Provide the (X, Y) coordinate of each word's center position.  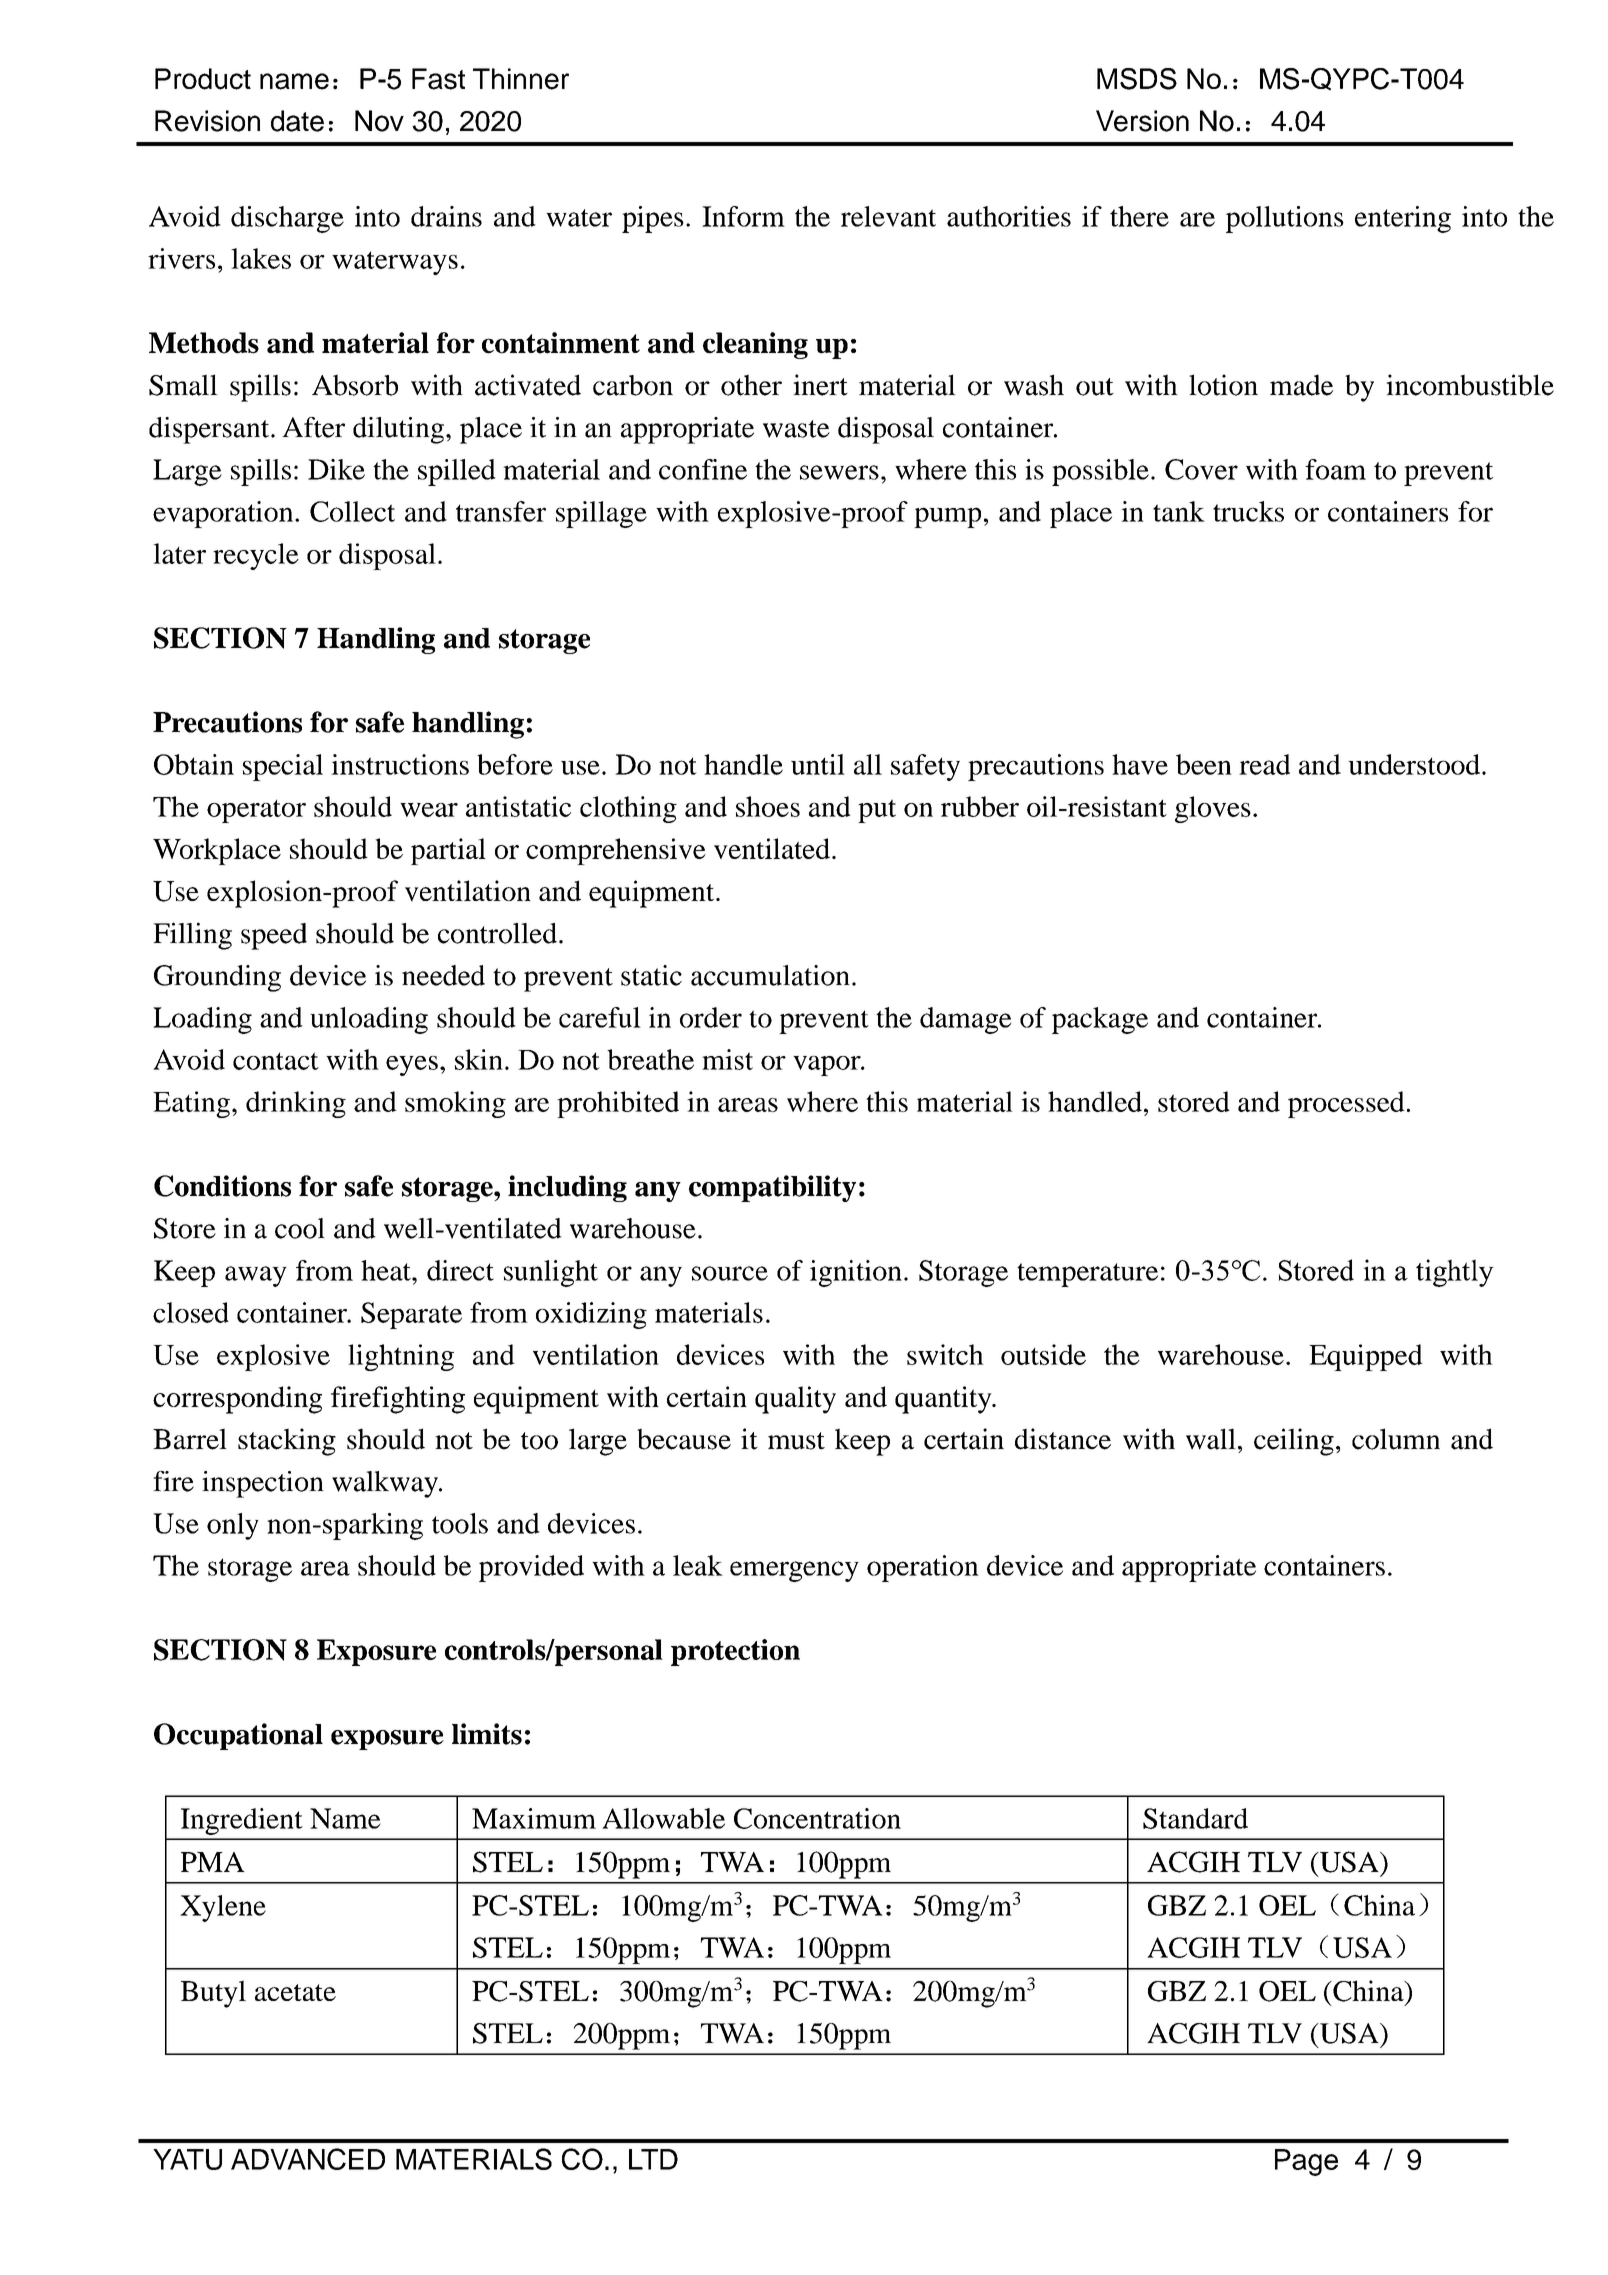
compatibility (772, 1188)
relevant (888, 216)
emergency (794, 1571)
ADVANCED (308, 2159)
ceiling (1294, 1442)
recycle (256, 556)
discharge (287, 219)
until (818, 764)
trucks (1248, 511)
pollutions (1285, 219)
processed (1346, 1104)
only (233, 1526)
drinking (296, 1104)
